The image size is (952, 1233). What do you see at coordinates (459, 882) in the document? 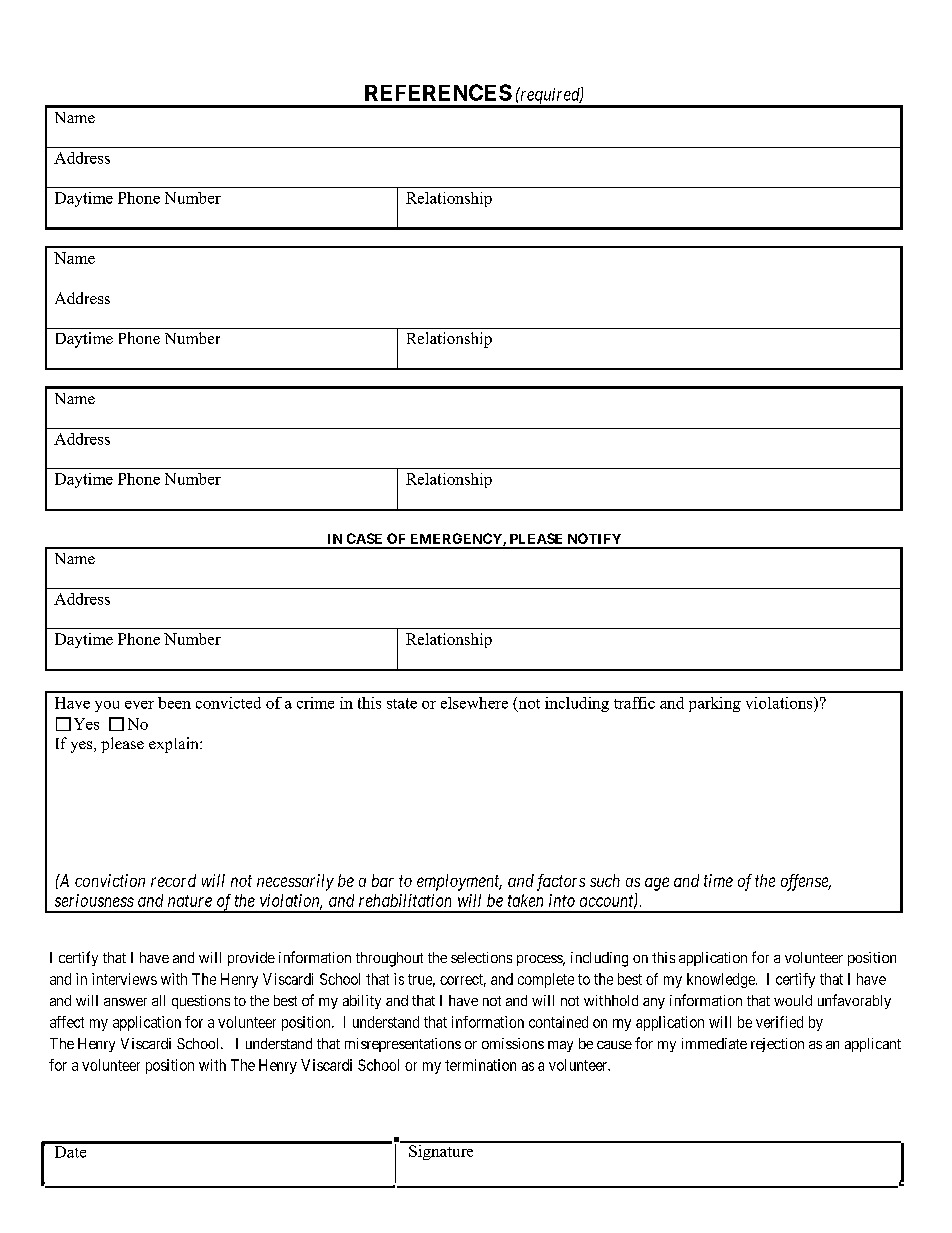
I see `employment` at bounding box center [459, 882].
